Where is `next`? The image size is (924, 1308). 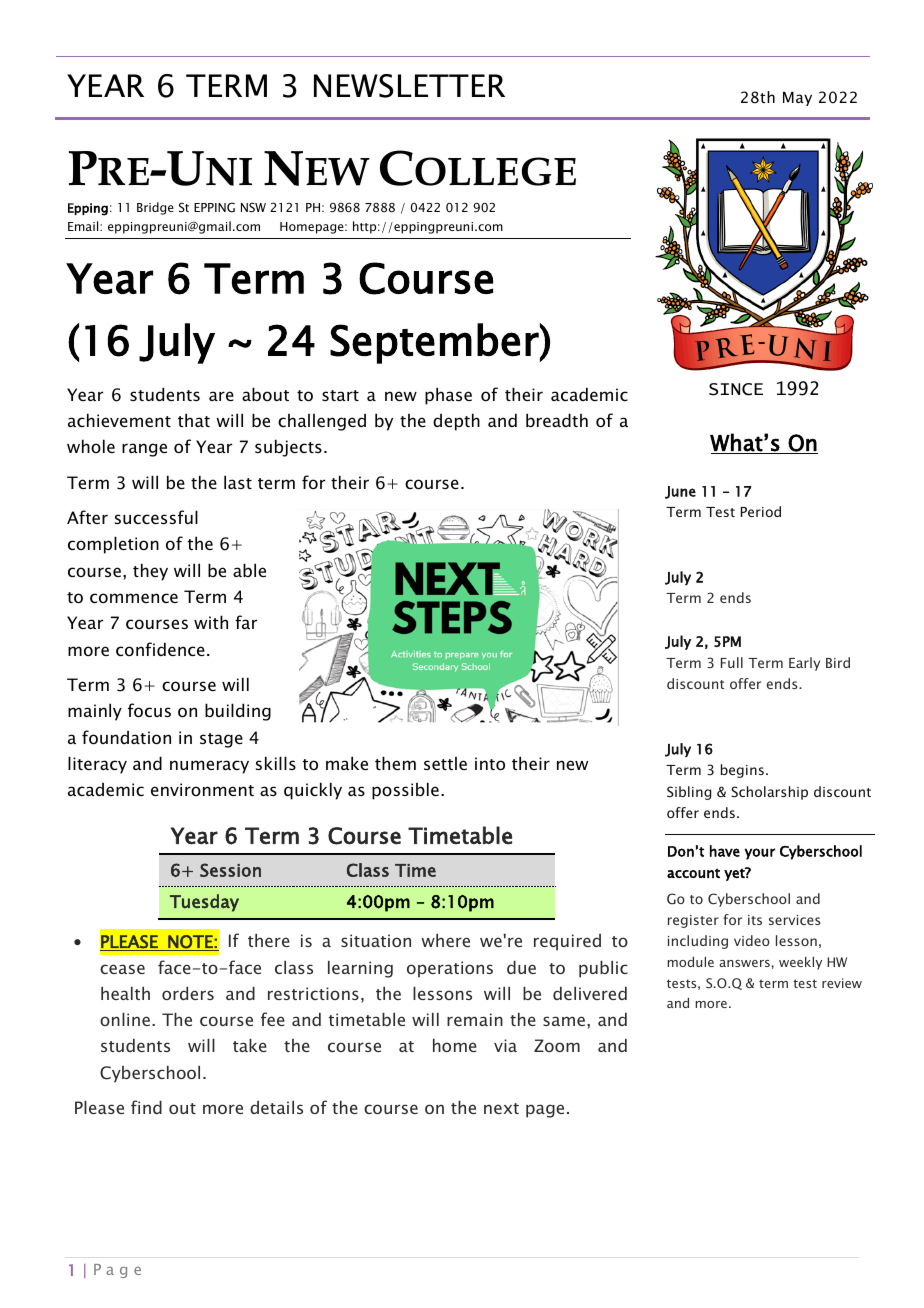
next is located at coordinates (501, 1108).
